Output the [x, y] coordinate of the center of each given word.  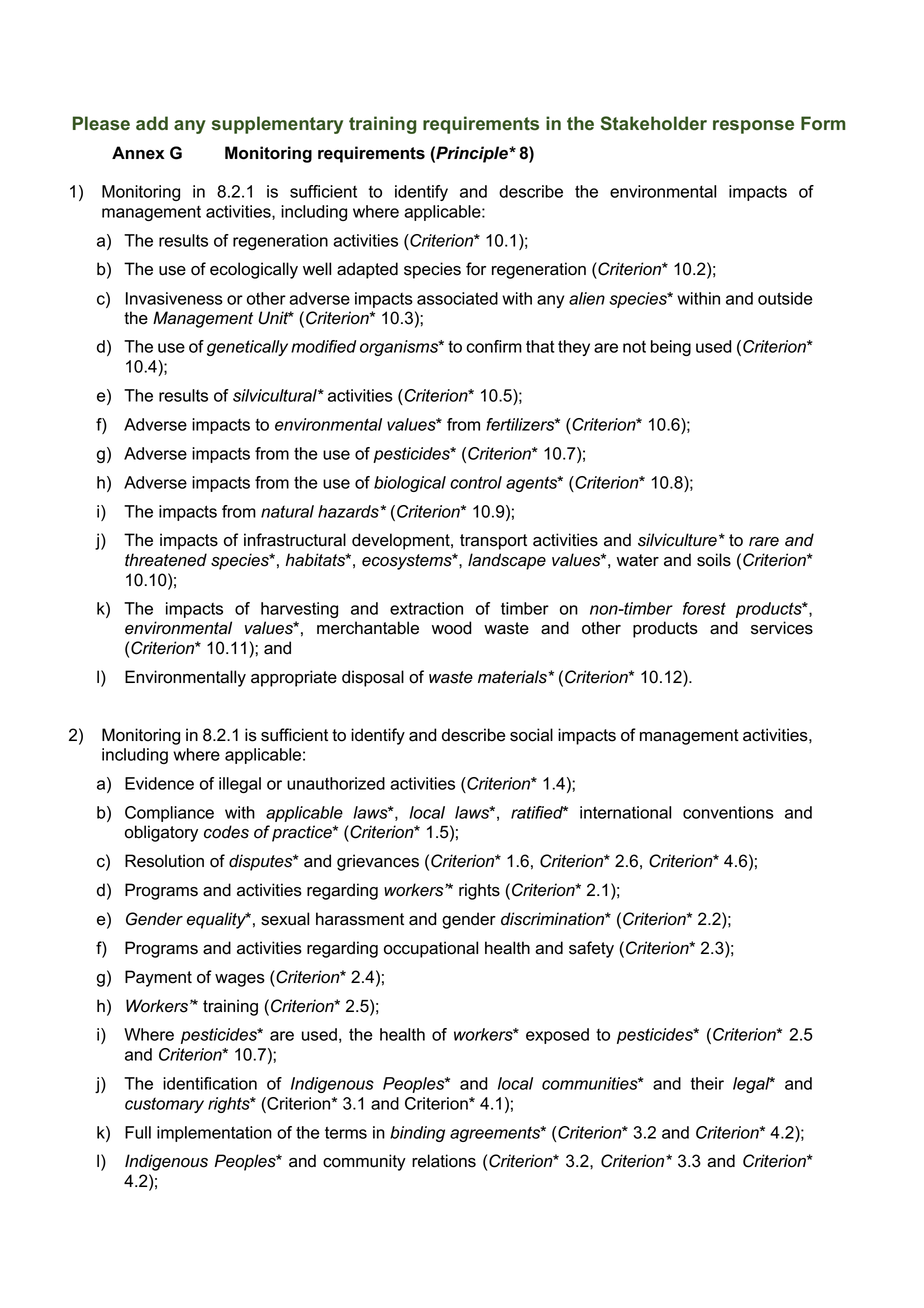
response [753, 127]
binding [417, 1134]
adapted [367, 270]
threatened [166, 560]
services [782, 628]
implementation [214, 1134]
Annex [138, 153]
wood [452, 628]
